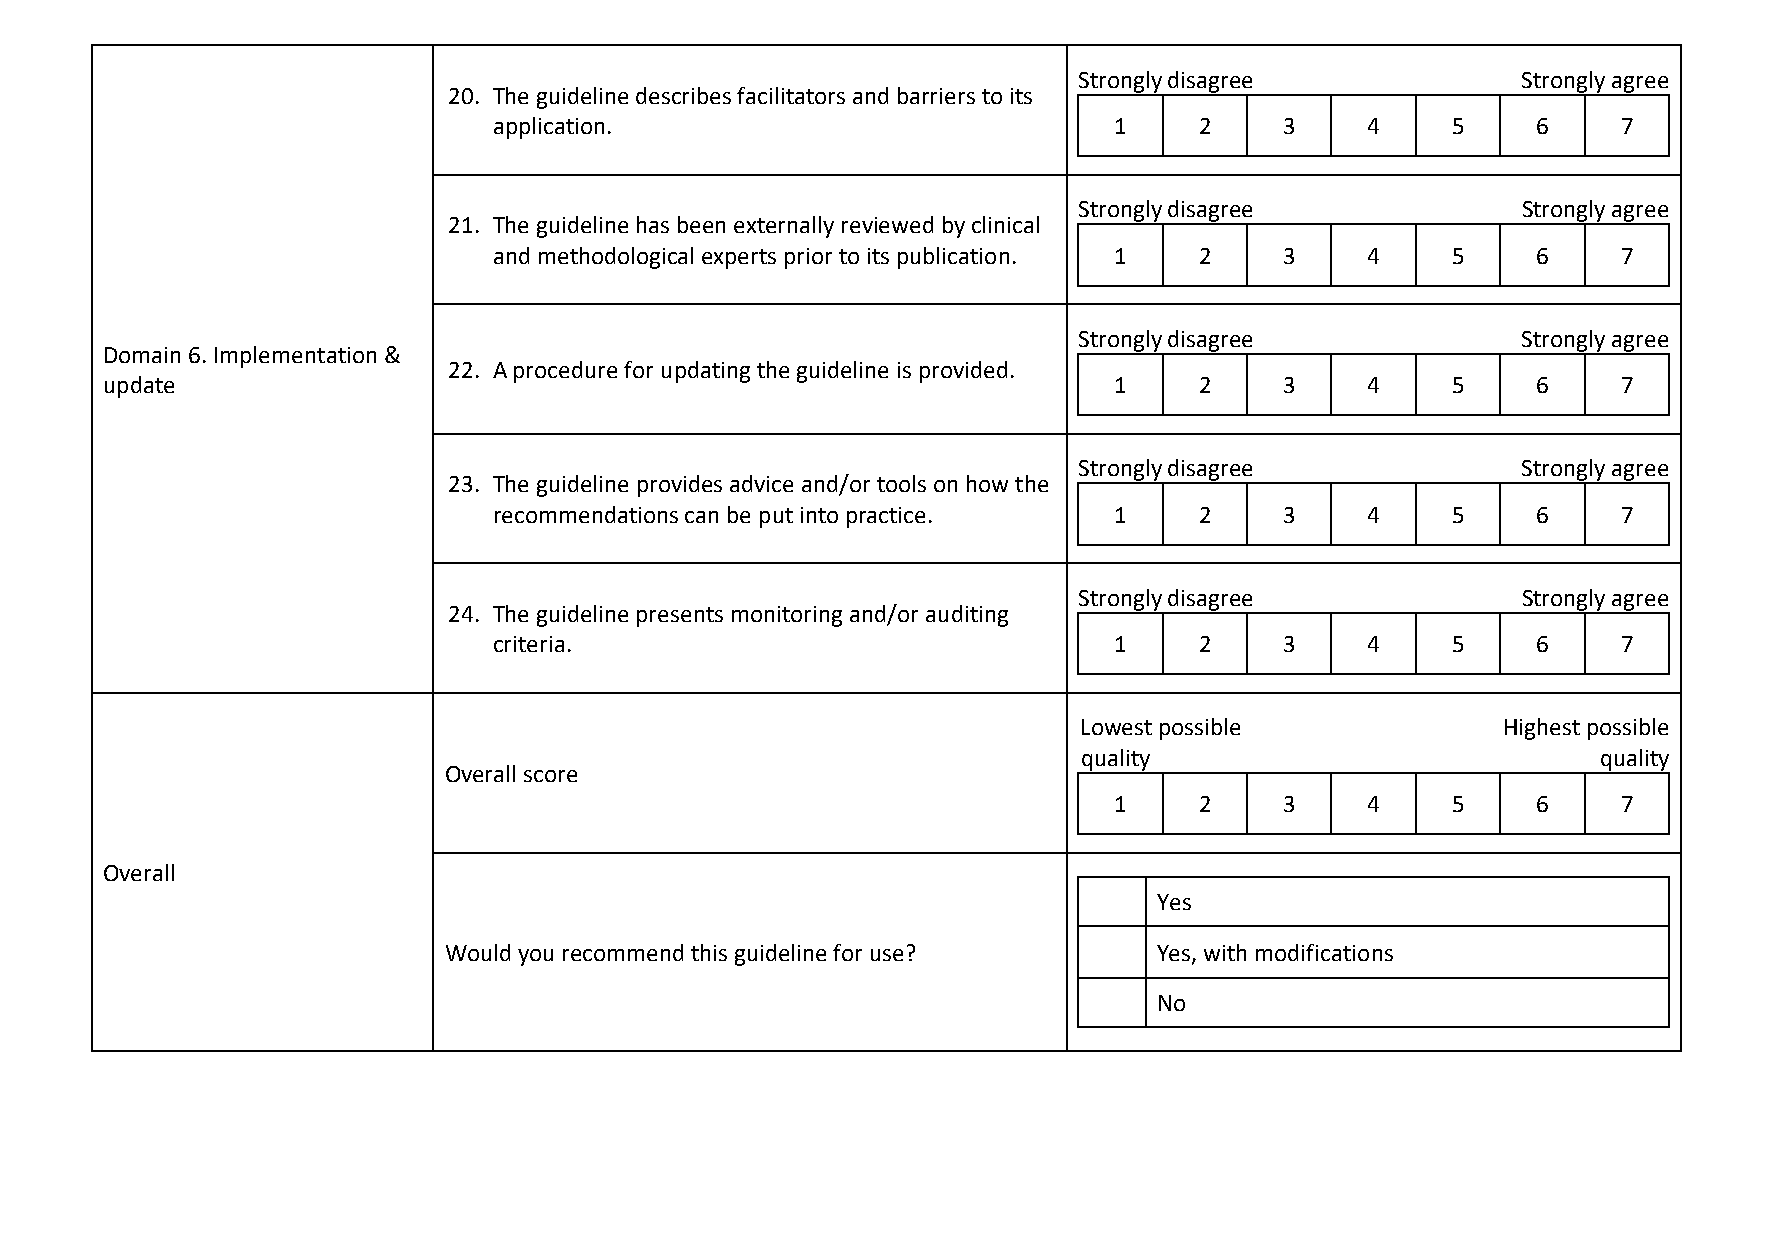  What do you see at coordinates (680, 486) in the screenshot?
I see `provides` at bounding box center [680, 486].
